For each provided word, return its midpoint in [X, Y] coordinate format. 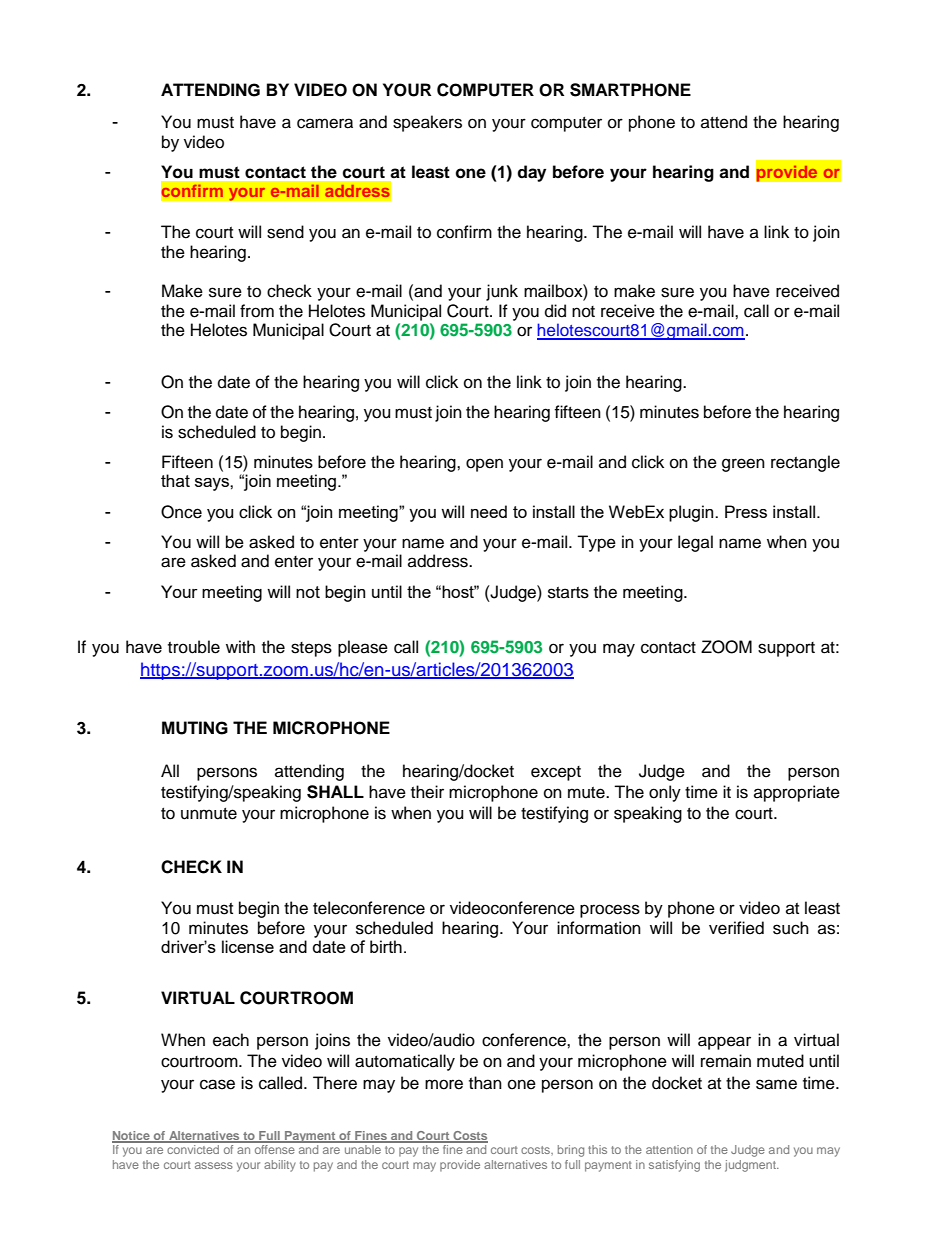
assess [214, 1165]
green [743, 465]
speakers [427, 123]
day [531, 173]
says [213, 484]
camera [325, 123]
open [484, 465]
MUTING [195, 728]
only [665, 793]
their [427, 792]
